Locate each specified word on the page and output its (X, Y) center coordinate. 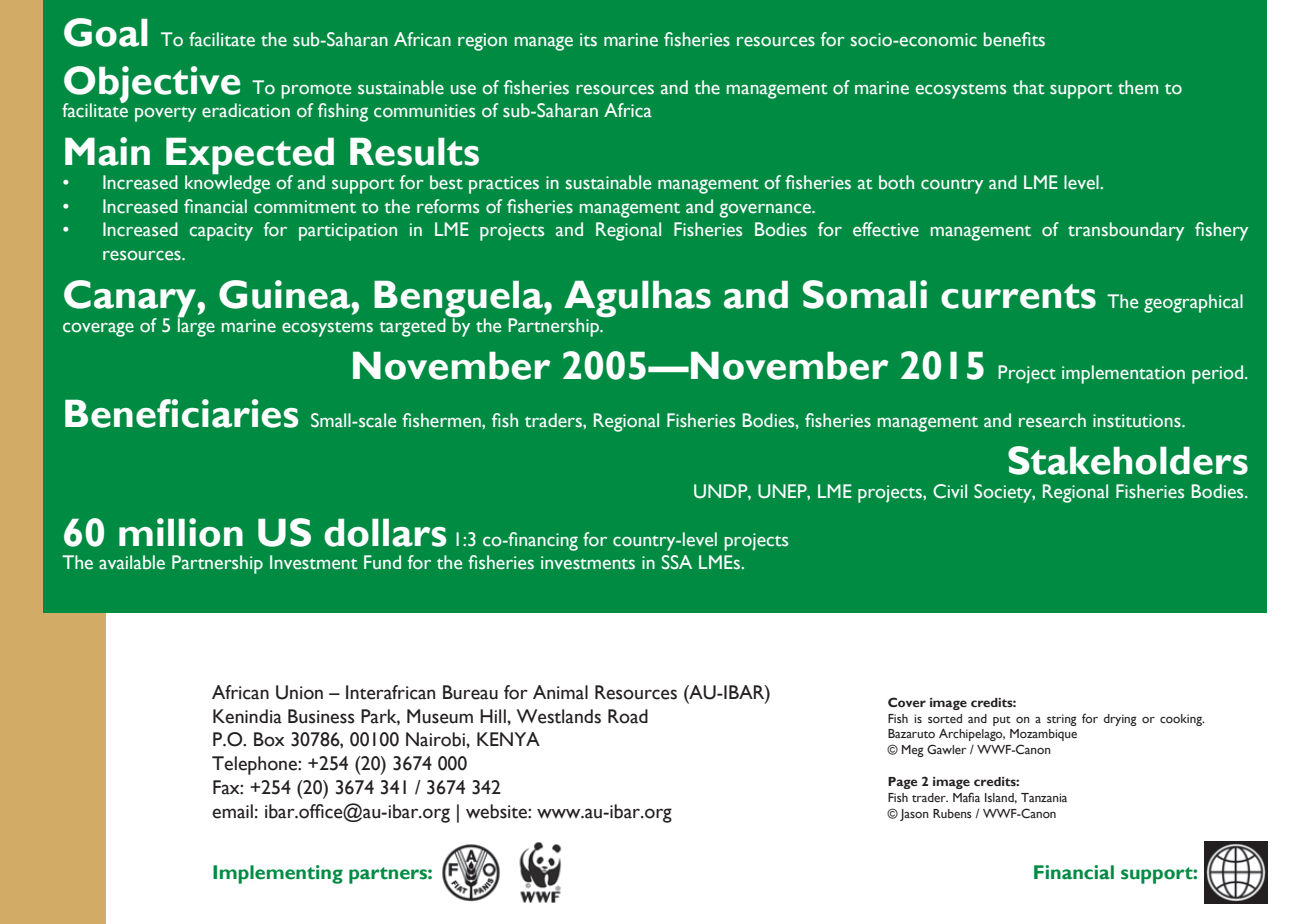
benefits (1014, 39)
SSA (677, 562)
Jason (914, 815)
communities (424, 111)
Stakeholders (1128, 460)
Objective (152, 85)
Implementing (278, 874)
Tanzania (1044, 797)
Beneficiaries (182, 413)
